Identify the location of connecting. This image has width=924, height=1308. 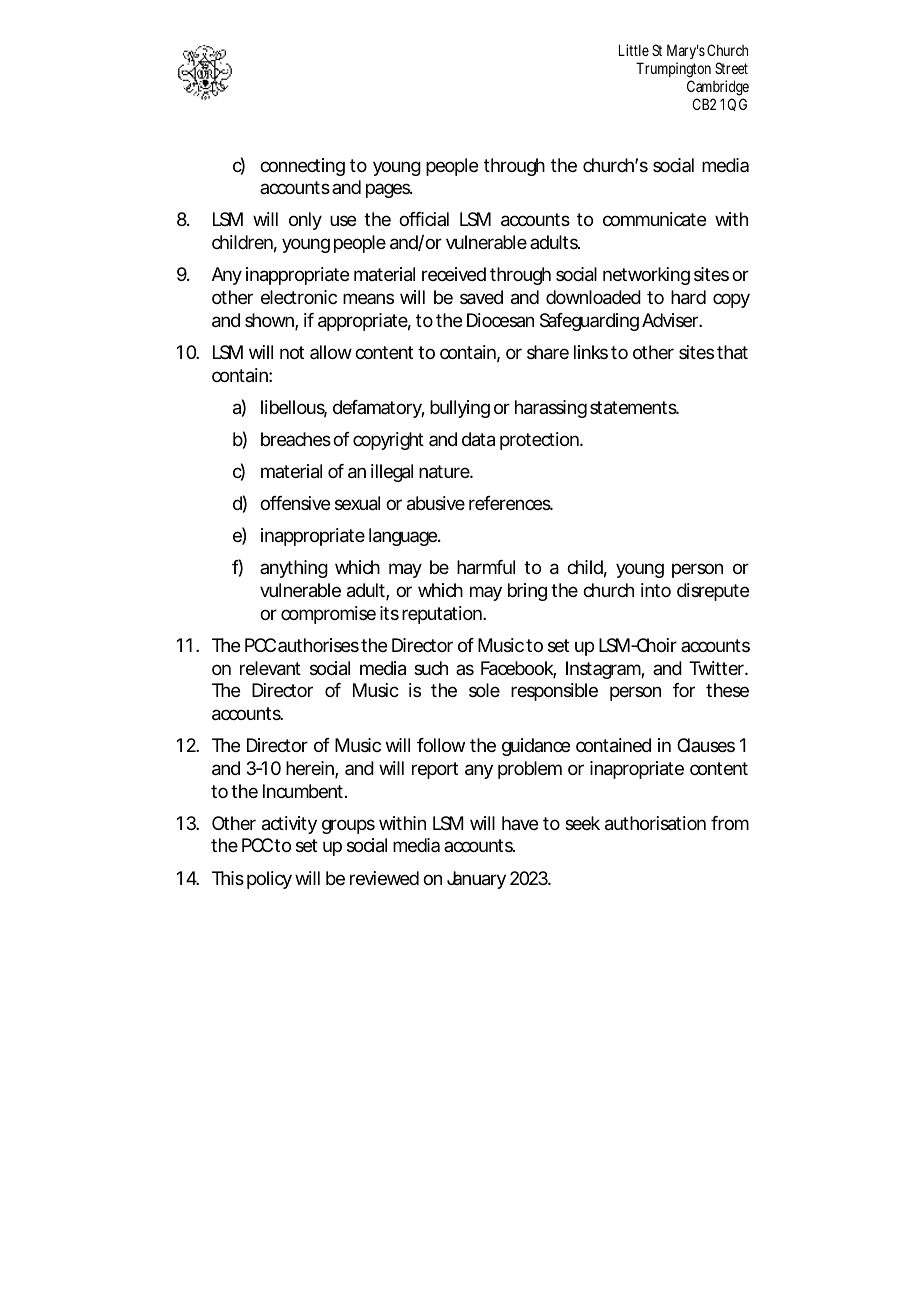
(302, 167).
